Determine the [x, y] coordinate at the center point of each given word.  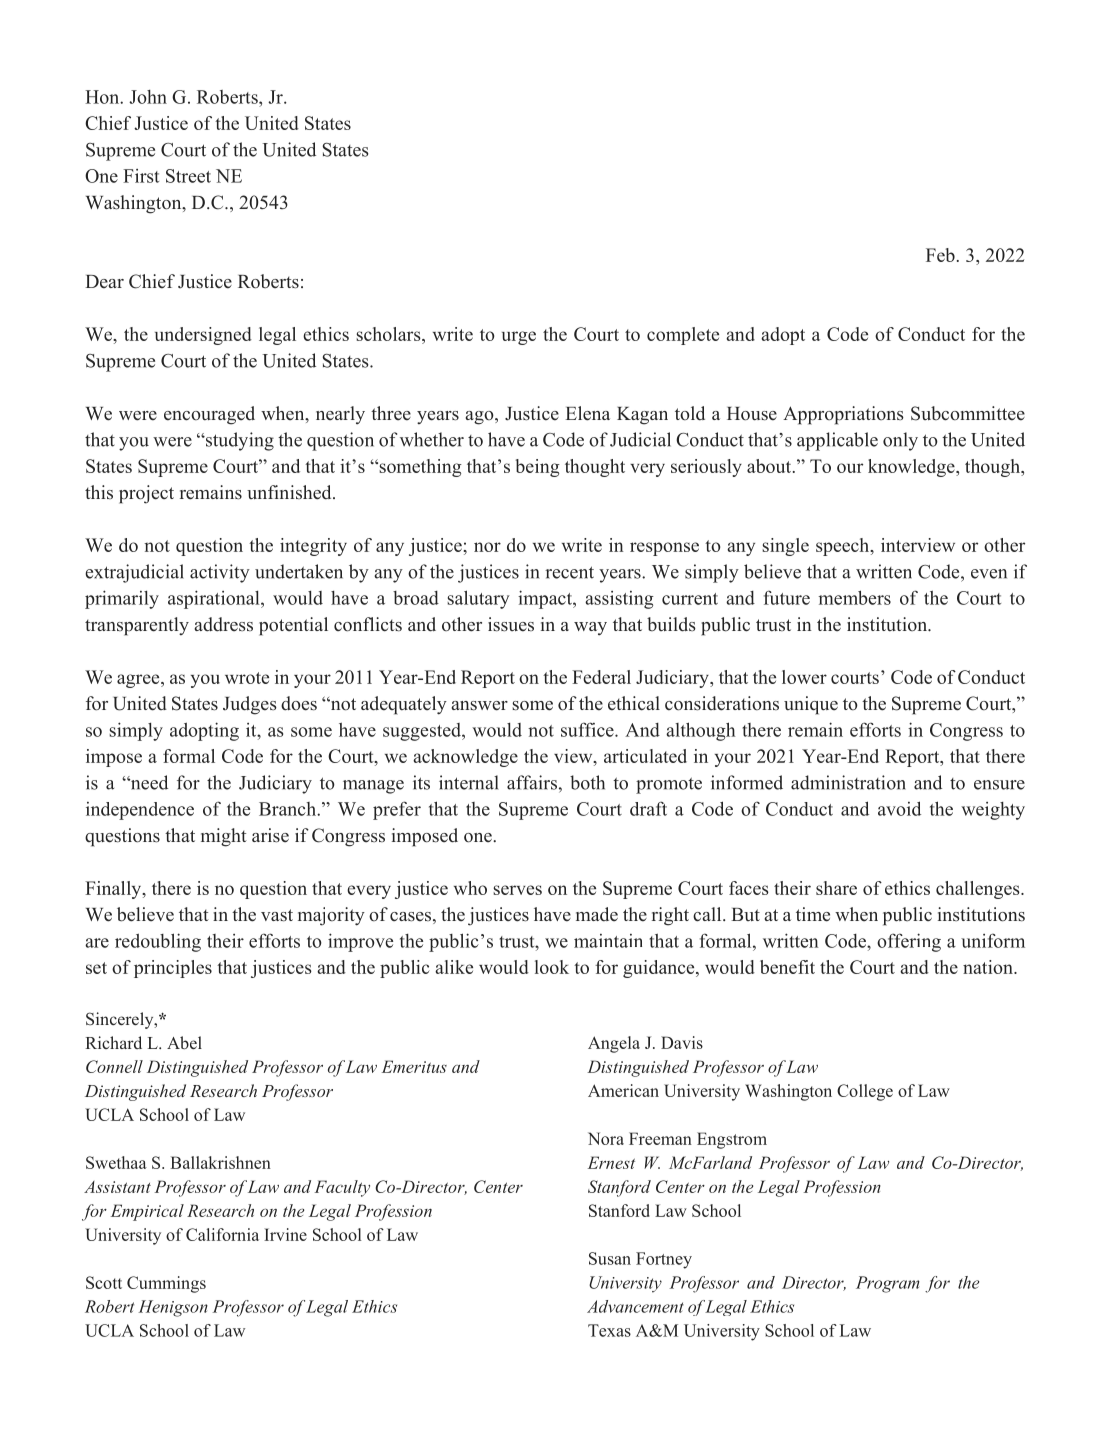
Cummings [166, 1284]
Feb [940, 255]
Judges [250, 705]
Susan [610, 1258]
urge [519, 338]
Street [188, 176]
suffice [588, 729]
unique [811, 705]
